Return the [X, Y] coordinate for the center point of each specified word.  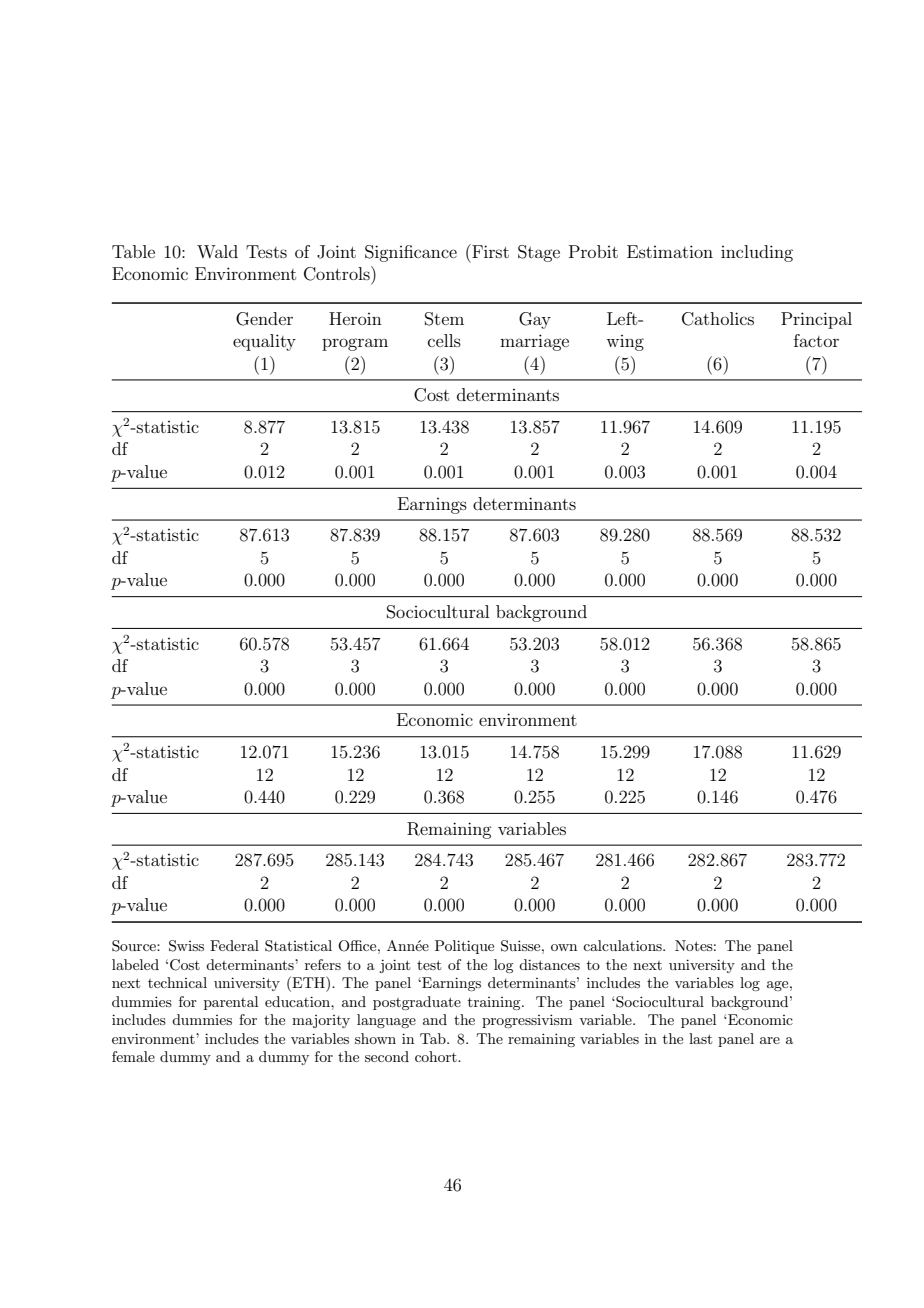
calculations [623, 945]
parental [231, 1003]
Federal [234, 945]
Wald [217, 251]
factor [816, 340]
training [495, 1003]
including [757, 253]
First [489, 251]
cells [444, 340]
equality [264, 342]
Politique [464, 947]
